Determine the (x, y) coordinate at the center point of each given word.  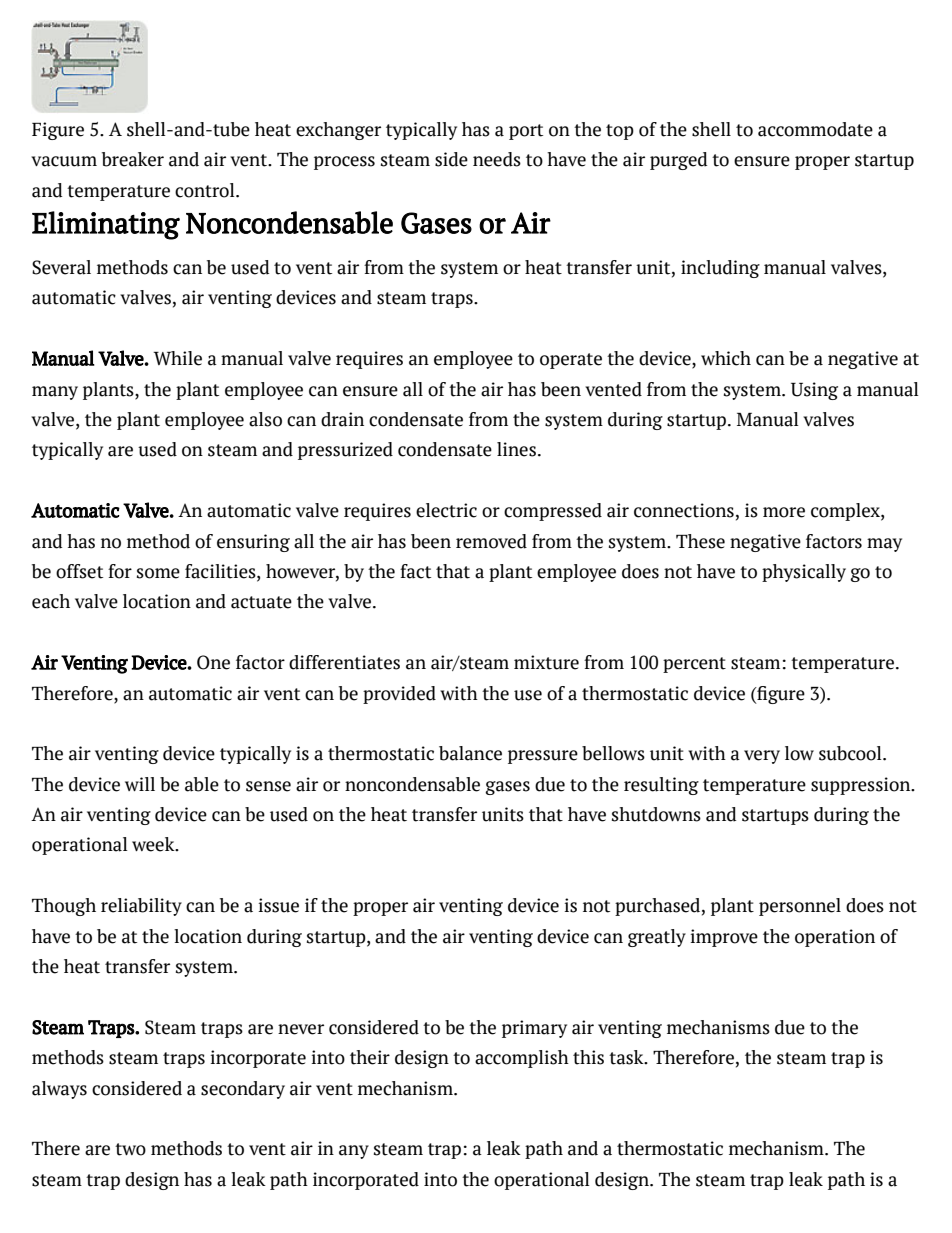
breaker (133, 159)
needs (497, 159)
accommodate (815, 129)
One (213, 662)
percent (694, 665)
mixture (546, 662)
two (130, 1149)
